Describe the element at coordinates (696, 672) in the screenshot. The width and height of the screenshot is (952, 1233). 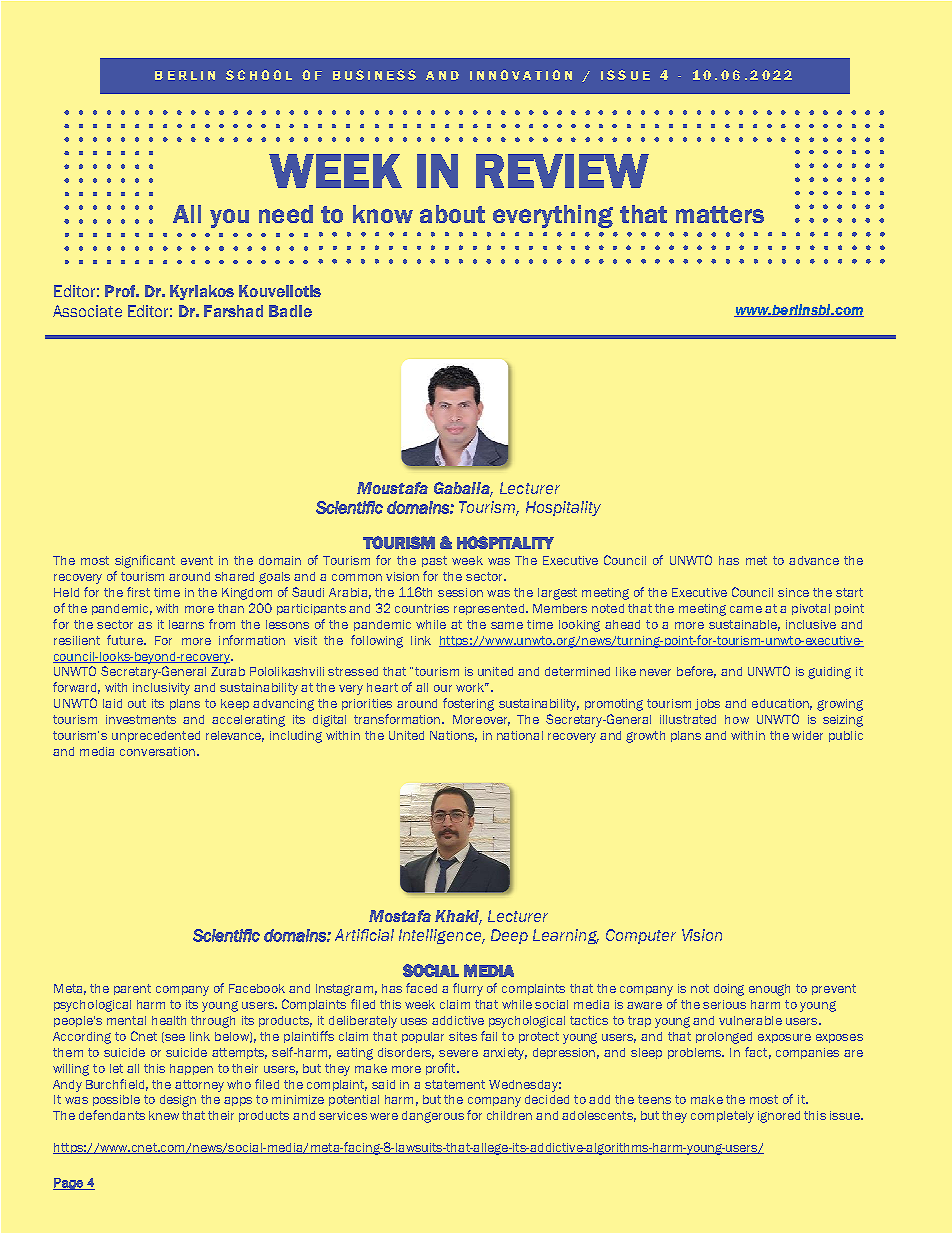
I see `before` at that location.
